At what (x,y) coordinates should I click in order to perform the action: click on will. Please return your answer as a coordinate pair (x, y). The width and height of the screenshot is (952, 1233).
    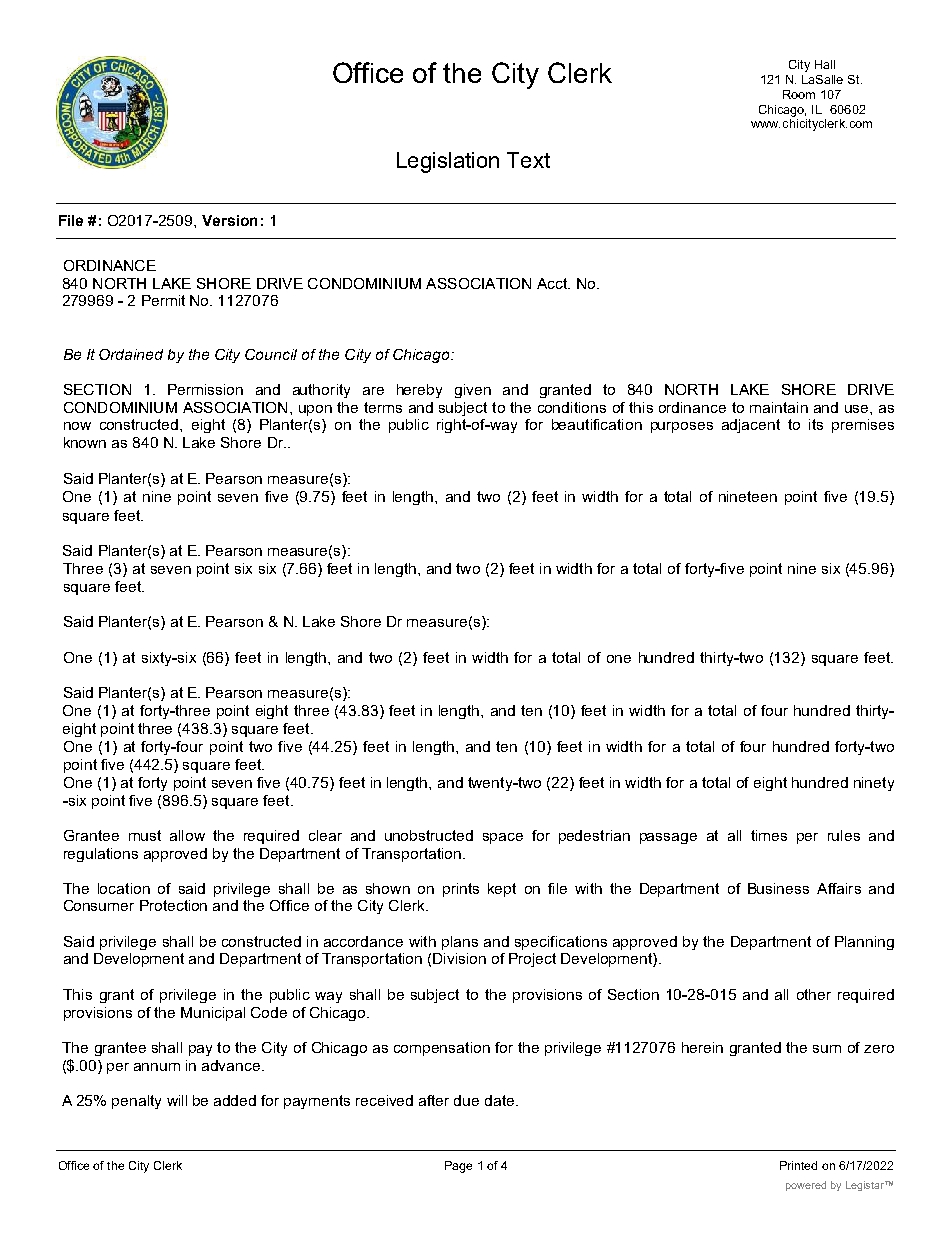
    Looking at the image, I should click on (177, 1100).
